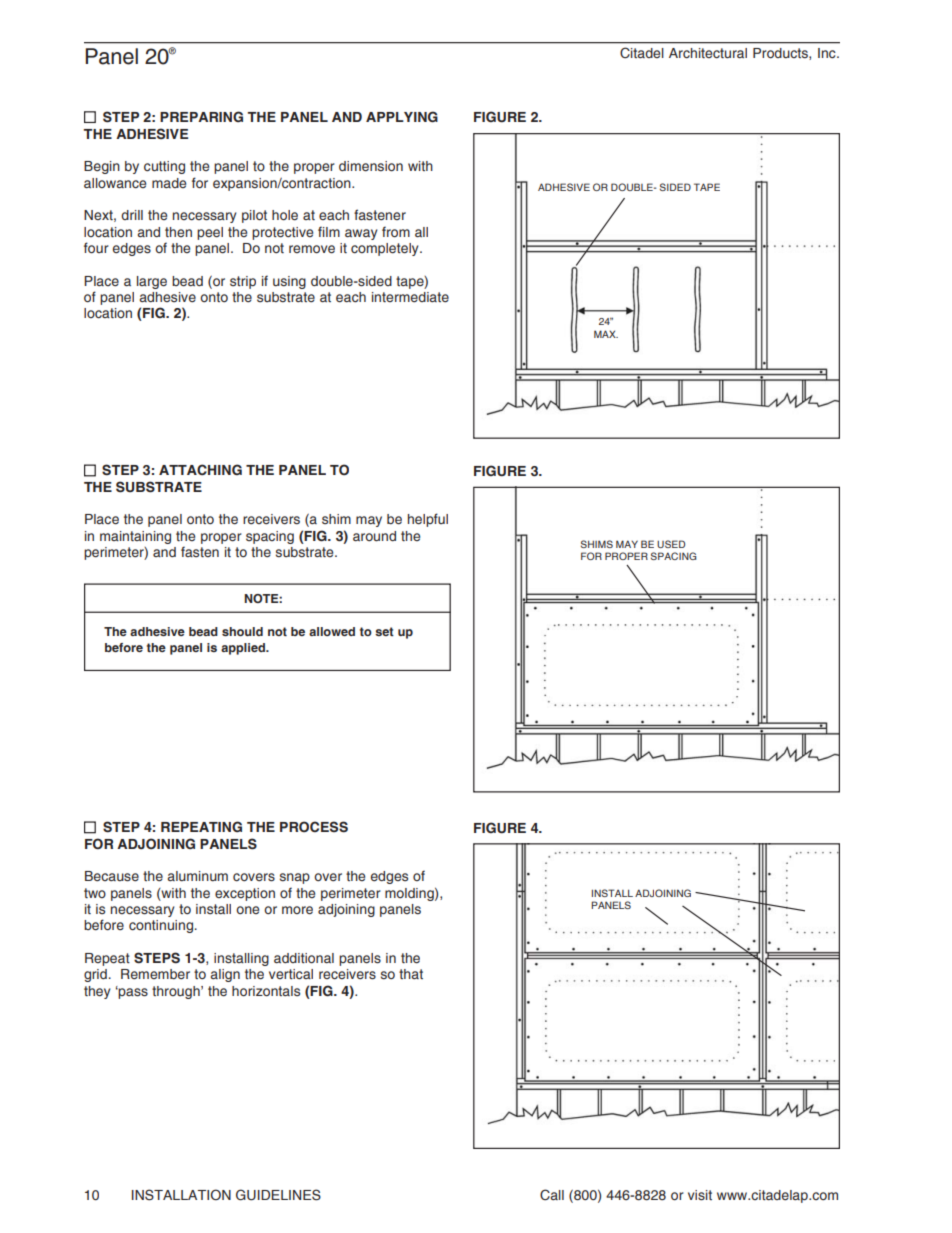 This document has width=952, height=1233. Describe the element at coordinates (552, 1194) in the document. I see `Call` at that location.
